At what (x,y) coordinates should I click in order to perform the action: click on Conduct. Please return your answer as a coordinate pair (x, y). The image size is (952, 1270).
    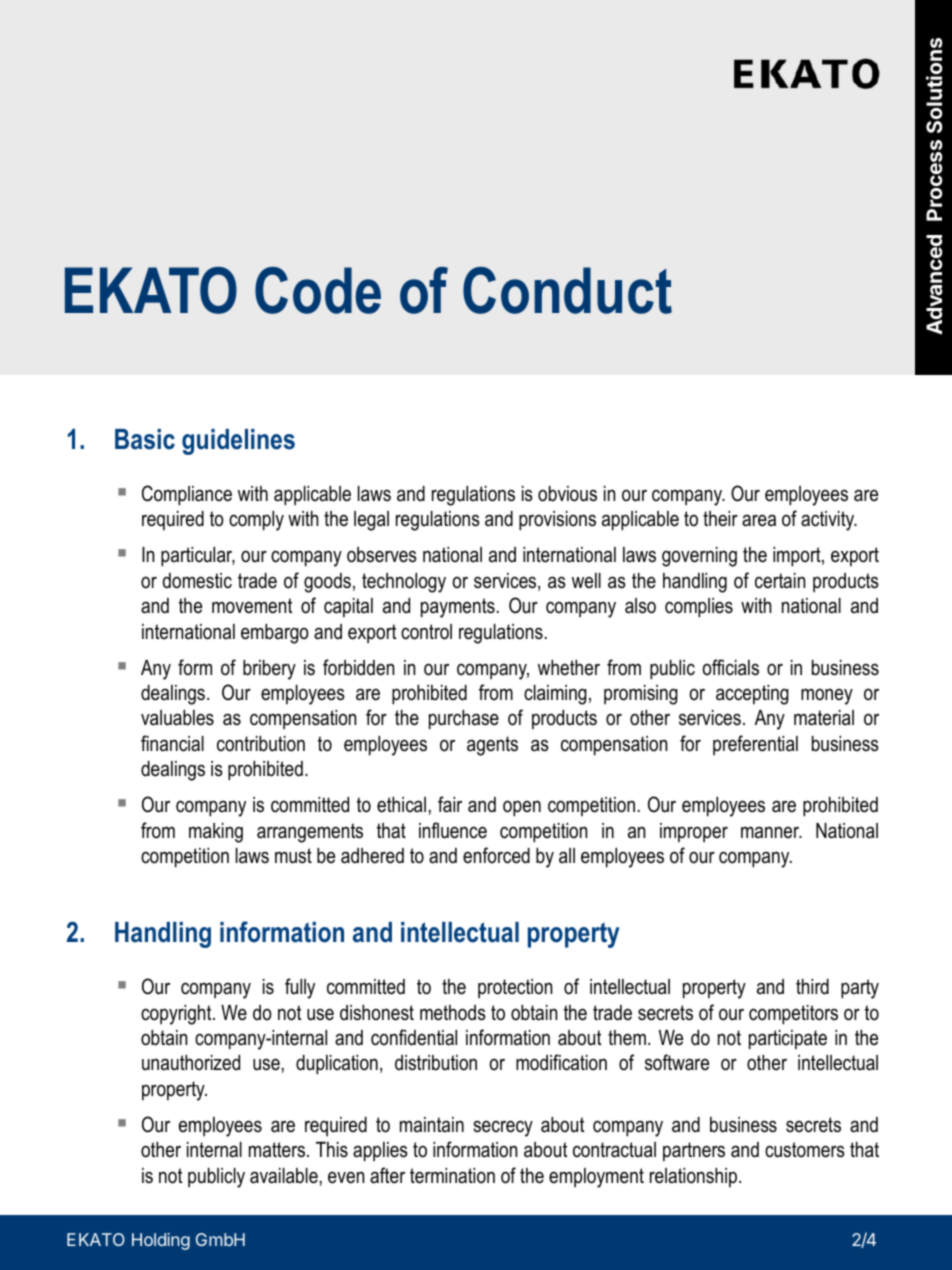
    Looking at the image, I should click on (567, 290).
